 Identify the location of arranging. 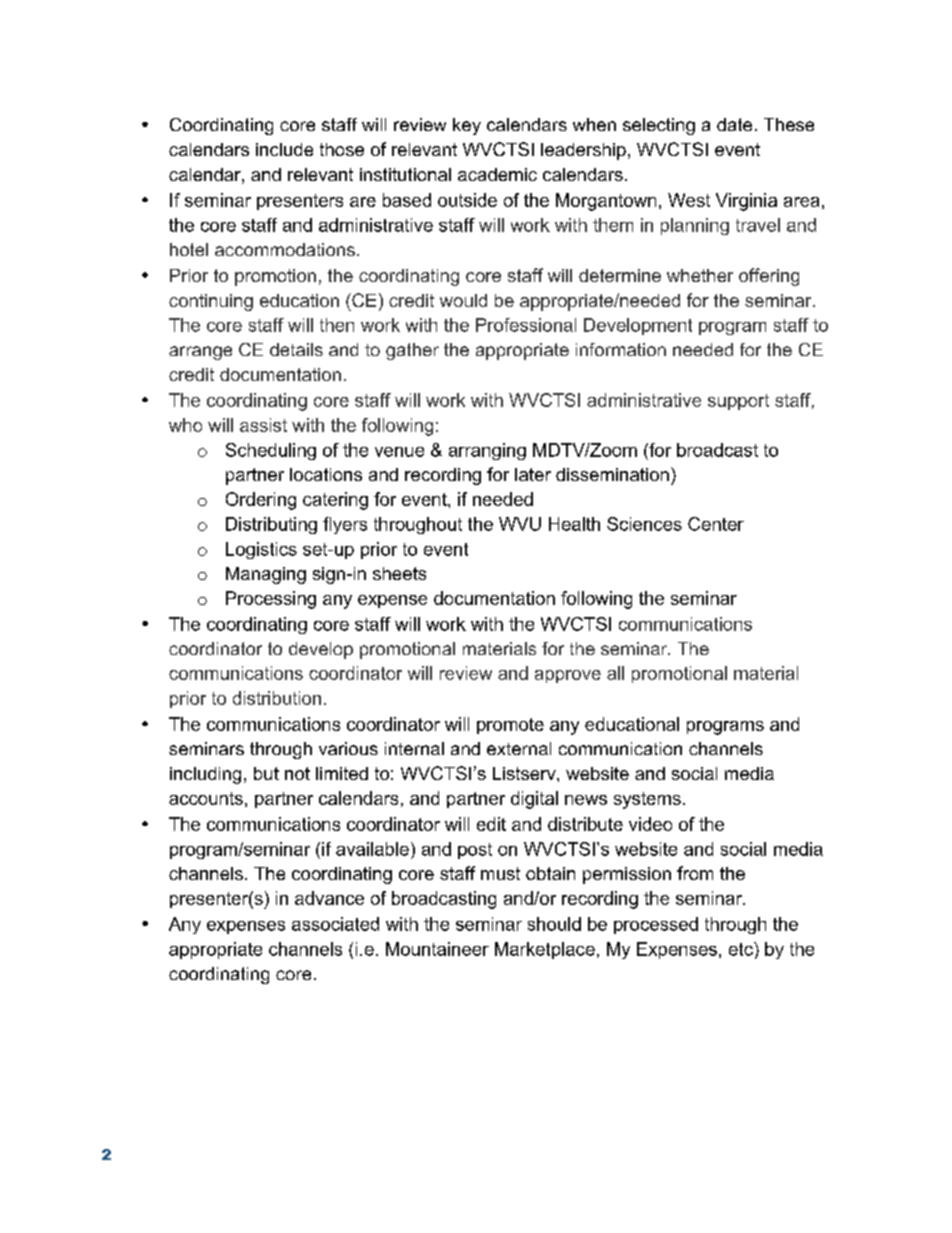
(487, 451).
